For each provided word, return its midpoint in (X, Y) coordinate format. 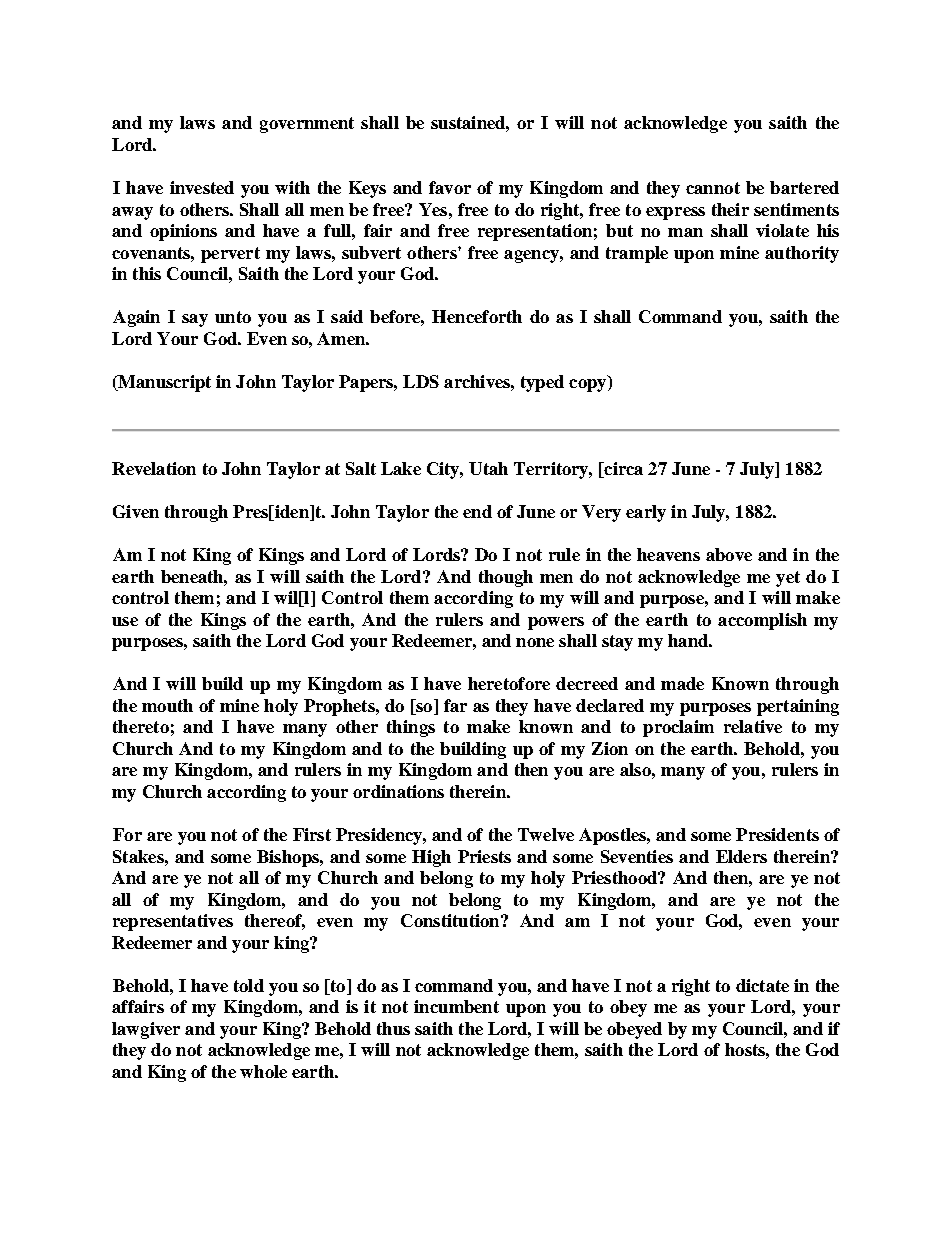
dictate (762, 985)
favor (450, 187)
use (125, 621)
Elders (741, 856)
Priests (484, 856)
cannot (713, 188)
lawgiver (146, 1030)
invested (202, 187)
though (506, 578)
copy (589, 385)
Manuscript (163, 383)
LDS (421, 381)
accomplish (762, 621)
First (312, 834)
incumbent (456, 1006)
